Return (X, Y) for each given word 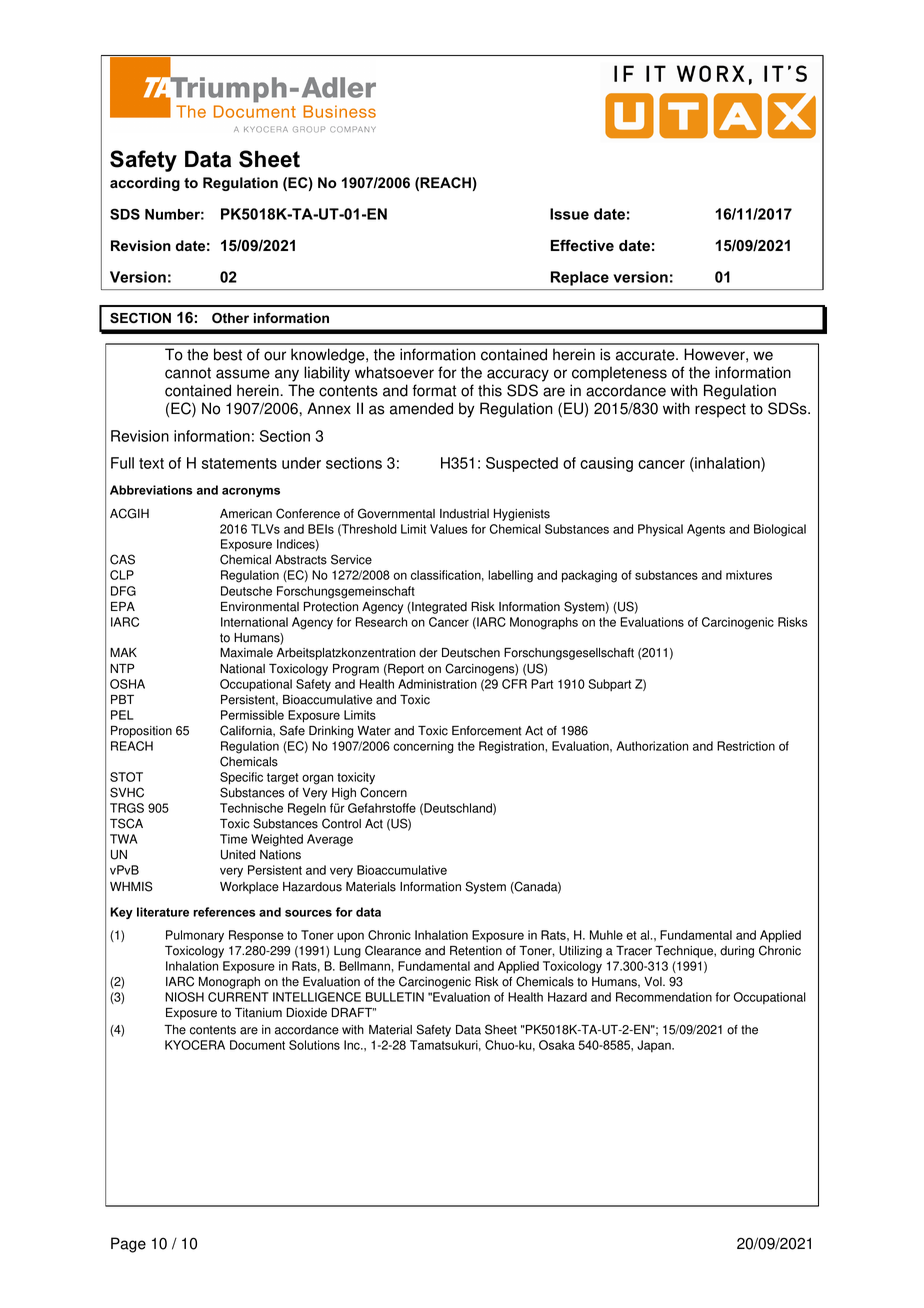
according (145, 184)
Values (449, 529)
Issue (569, 214)
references (224, 912)
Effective (582, 245)
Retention (476, 951)
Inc (353, 1045)
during (737, 952)
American (246, 514)
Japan (655, 1046)
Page (128, 1245)
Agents (706, 530)
